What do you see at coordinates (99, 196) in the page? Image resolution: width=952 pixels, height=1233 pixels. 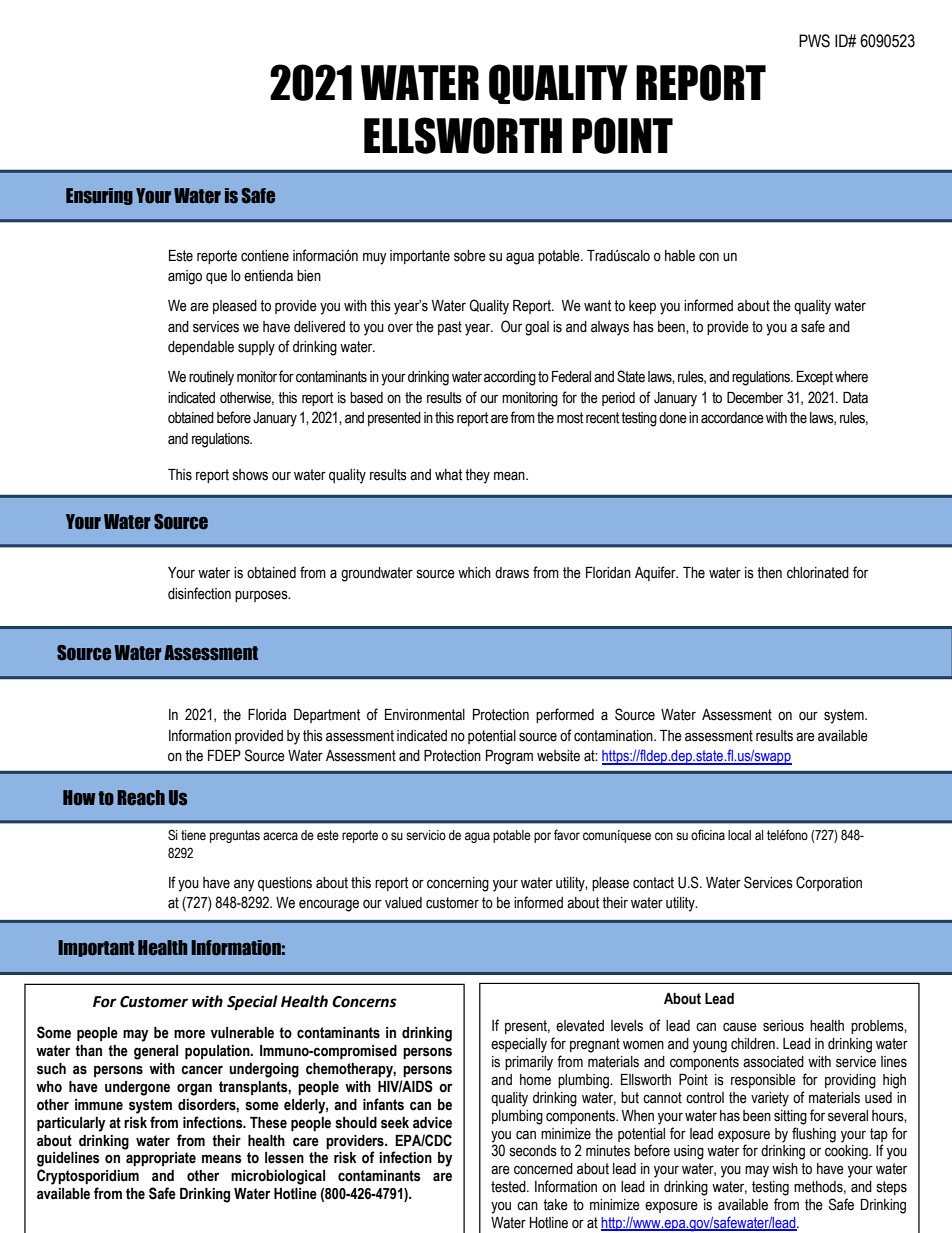 I see `Ensuring` at bounding box center [99, 196].
